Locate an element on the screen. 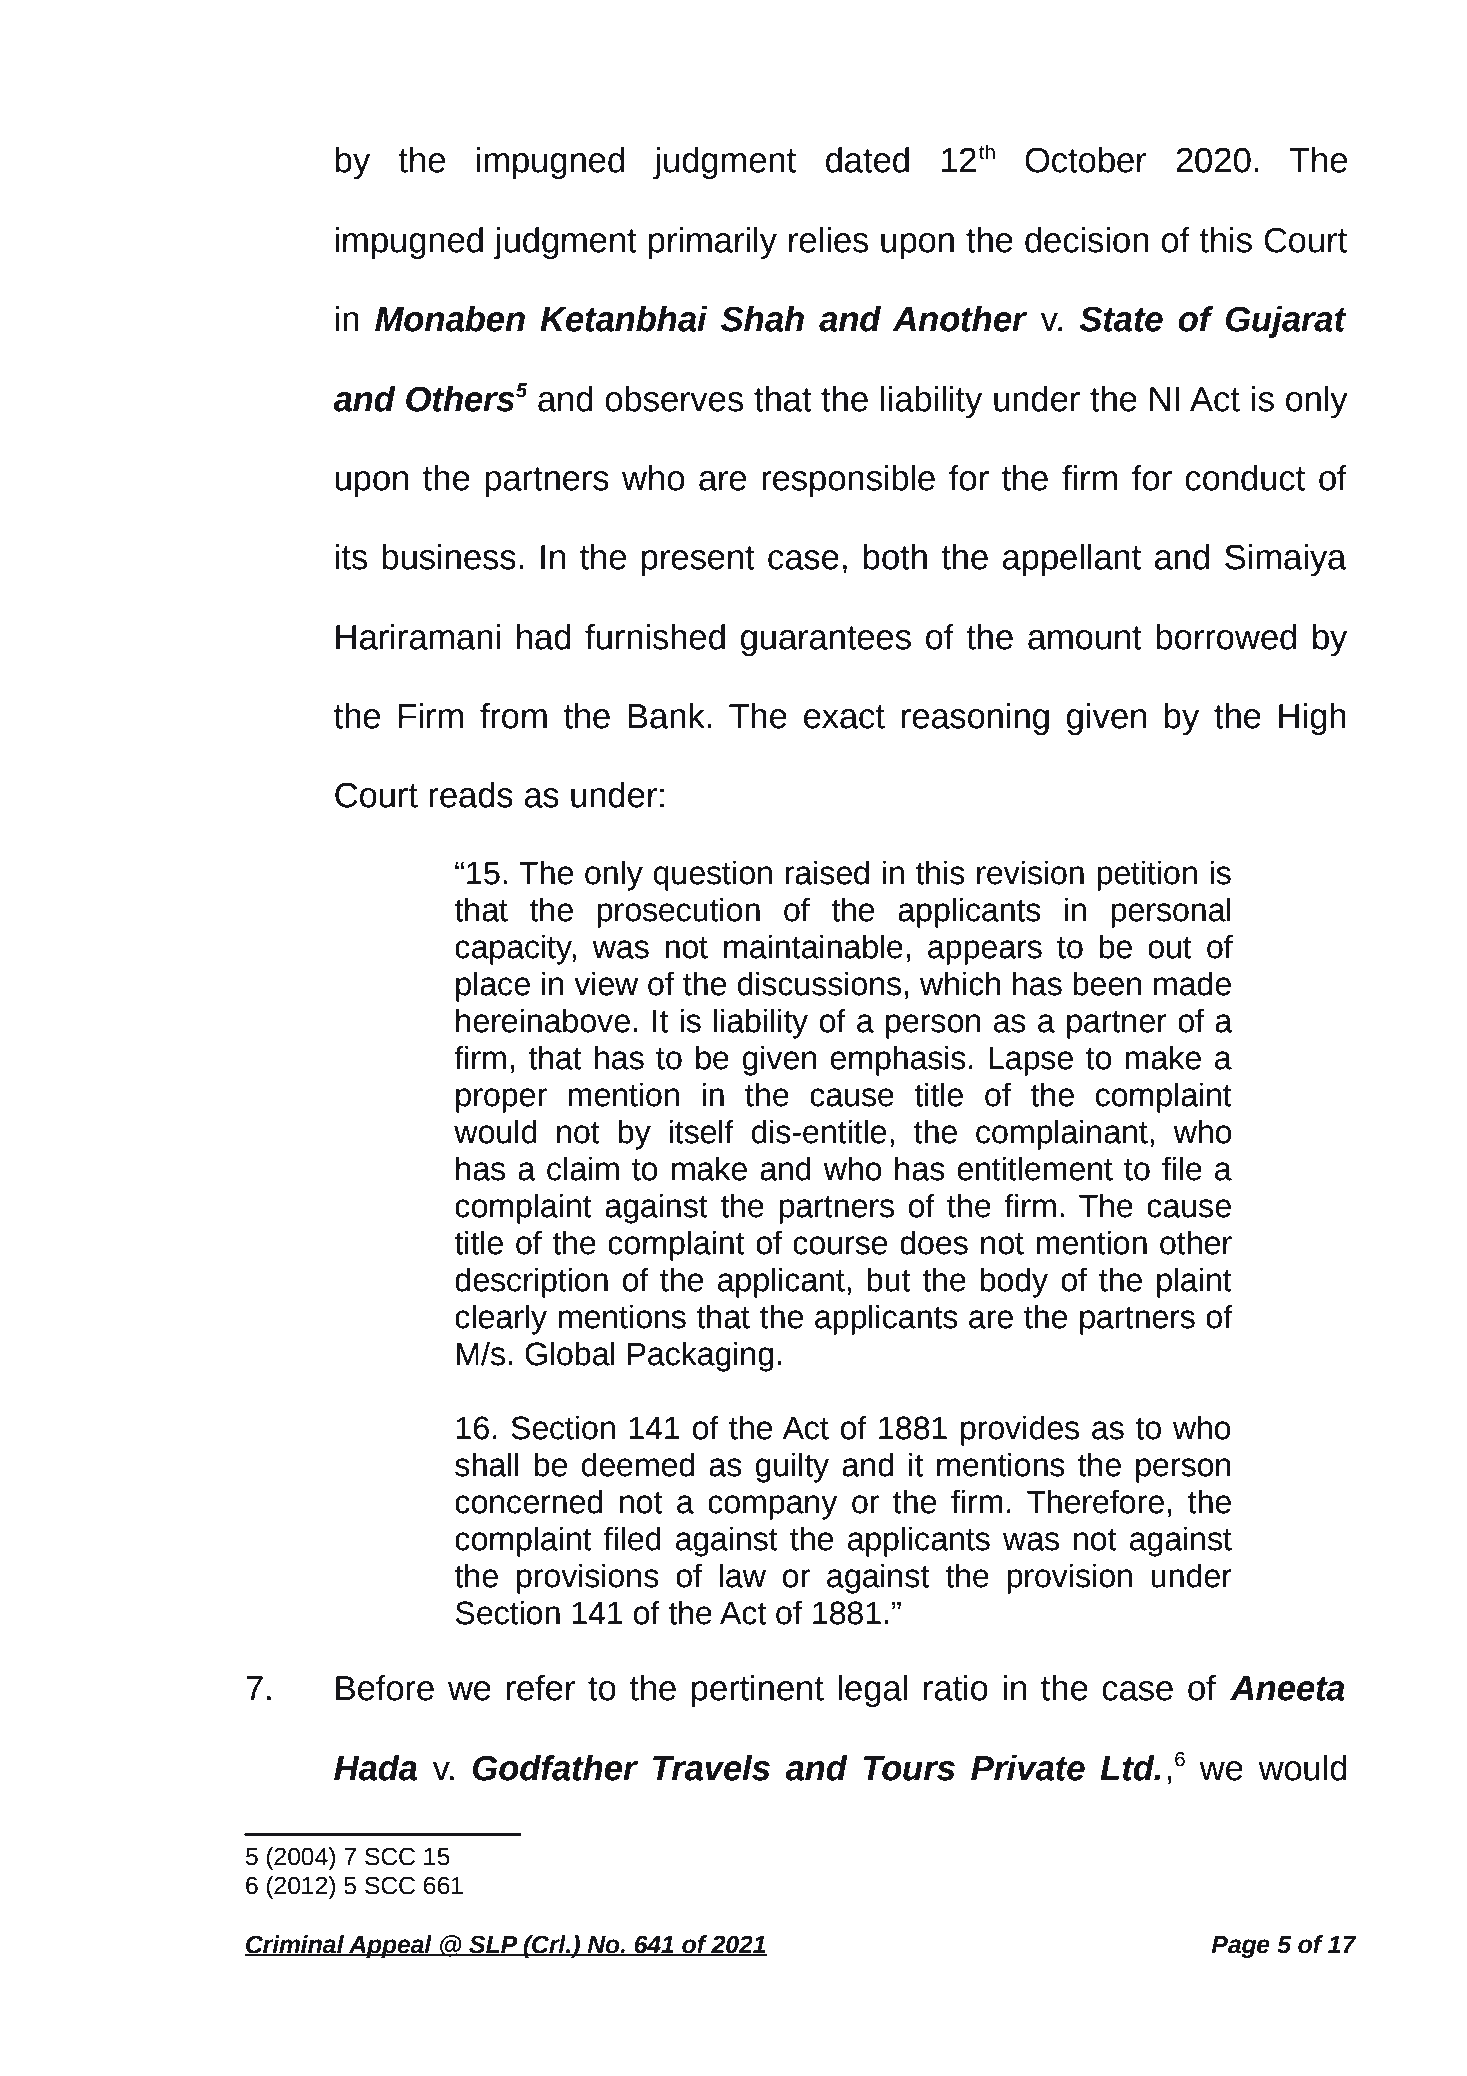 This screenshot has width=1467, height=2076. reads is located at coordinates (471, 795).
